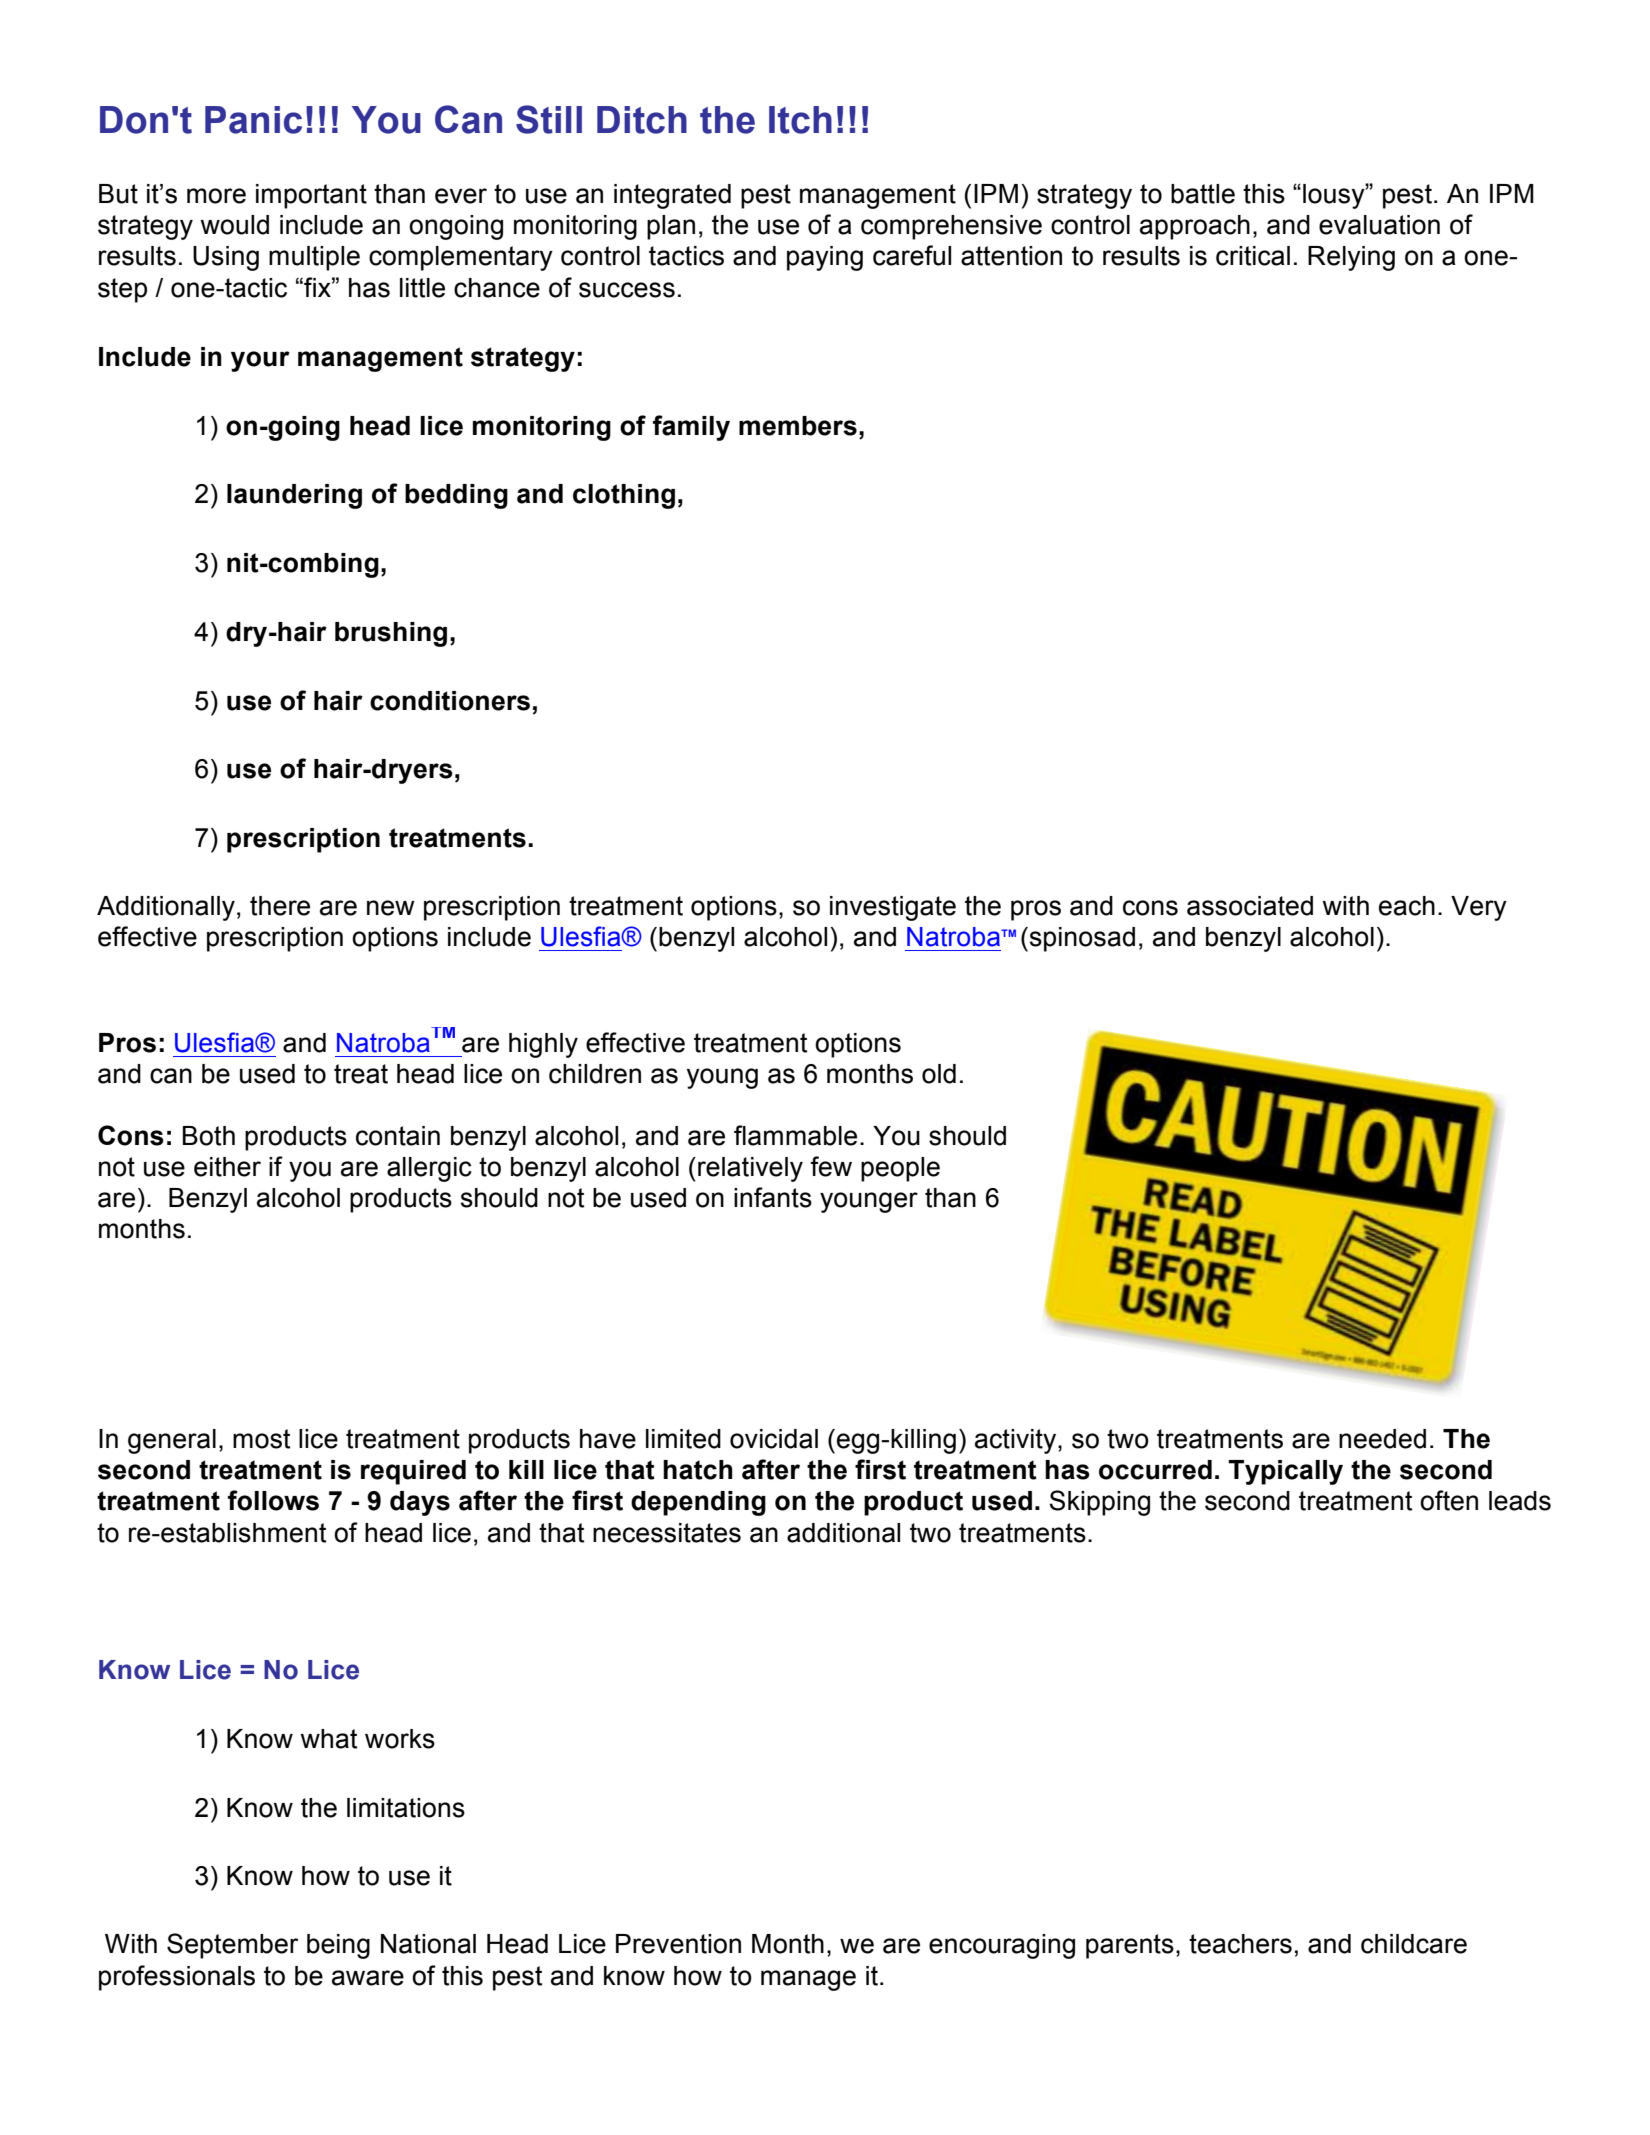 This screenshot has width=1650, height=2135. What do you see at coordinates (1379, 225) in the screenshot?
I see `evaluation` at bounding box center [1379, 225].
